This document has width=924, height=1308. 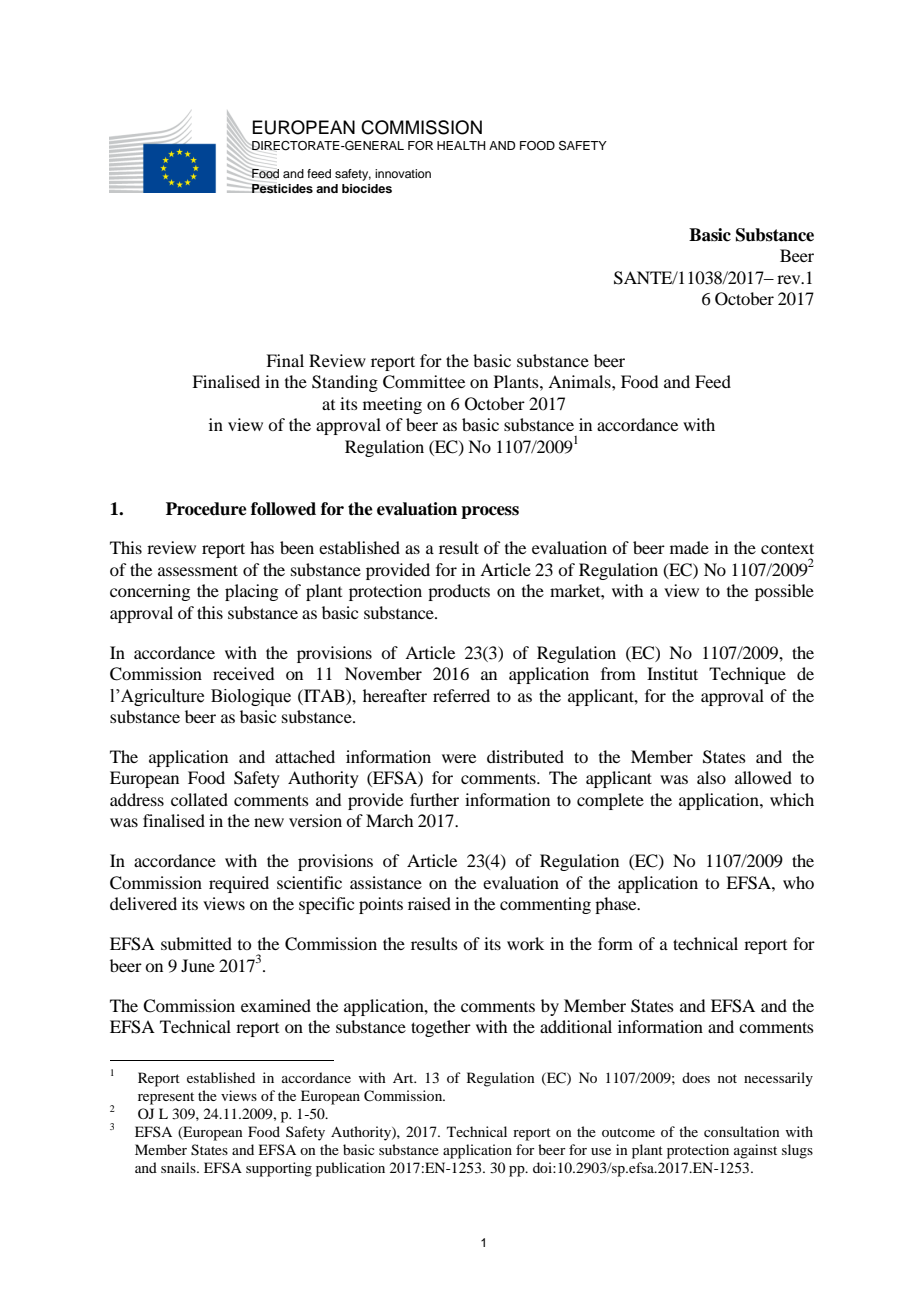 What do you see at coordinates (490, 512) in the document?
I see `process` at bounding box center [490, 512].
